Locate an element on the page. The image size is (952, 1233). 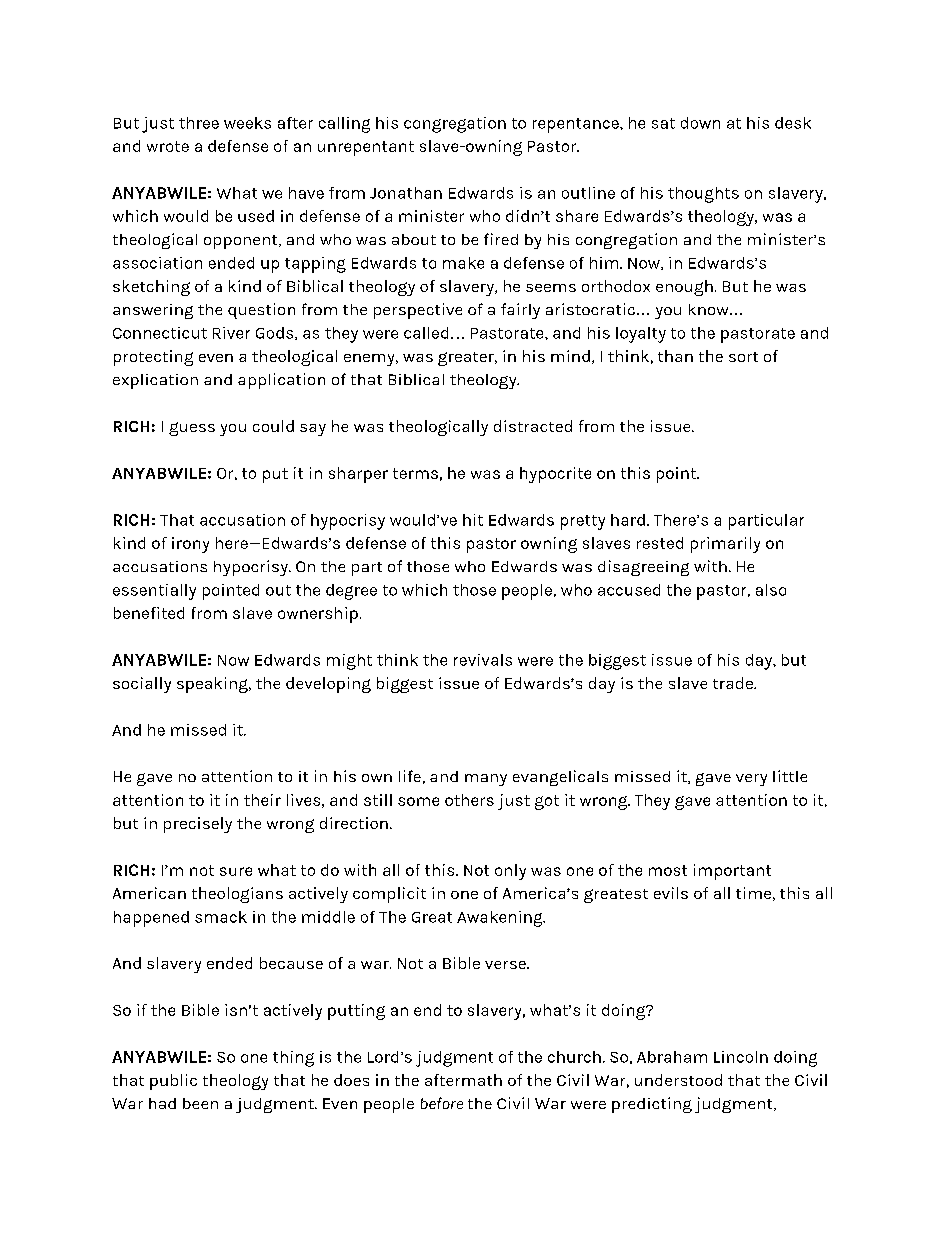
unrepentant is located at coordinates (366, 148).
